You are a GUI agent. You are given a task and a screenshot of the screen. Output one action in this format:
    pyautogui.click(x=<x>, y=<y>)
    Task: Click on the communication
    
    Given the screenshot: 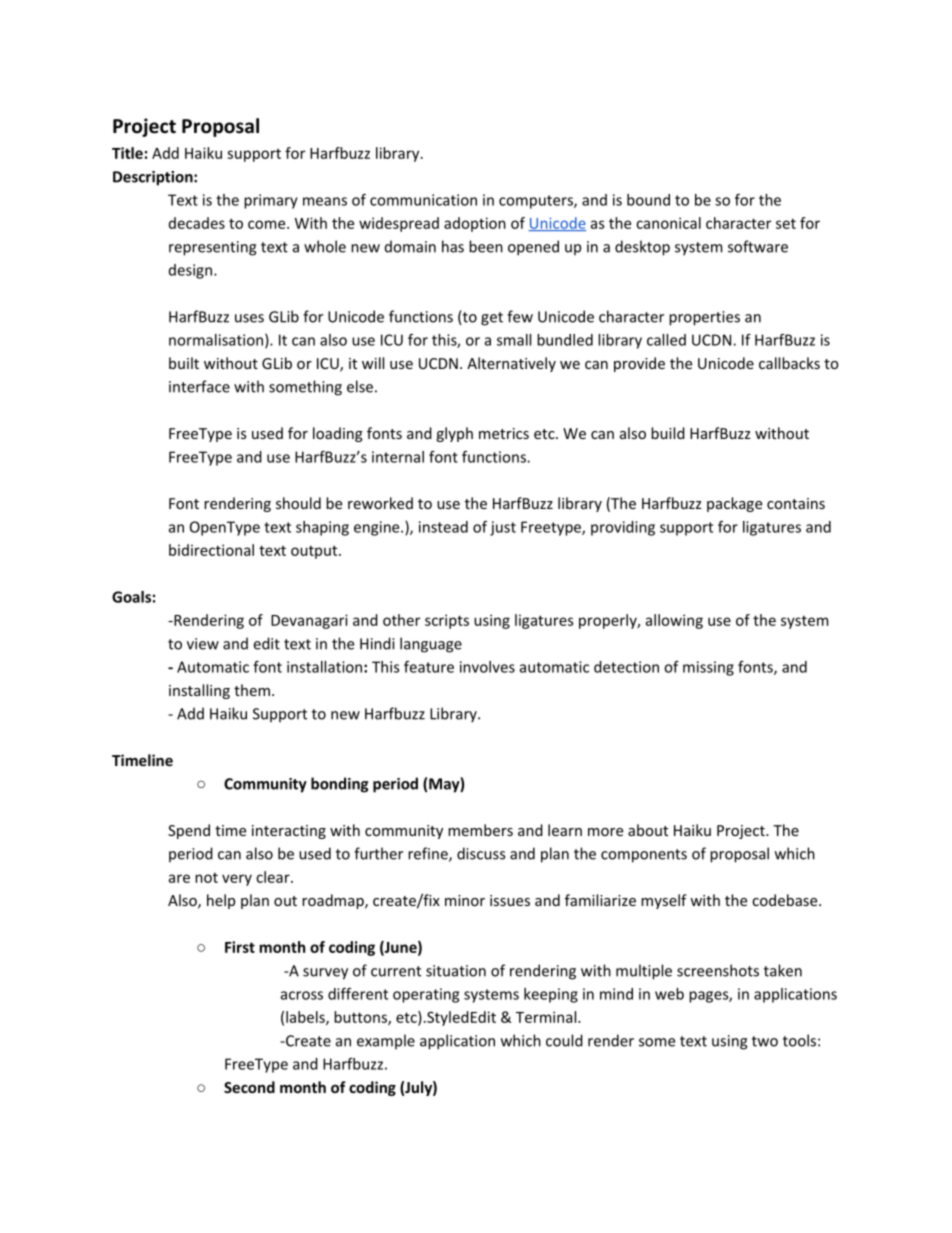 What is the action you would take?
    pyautogui.click(x=423, y=200)
